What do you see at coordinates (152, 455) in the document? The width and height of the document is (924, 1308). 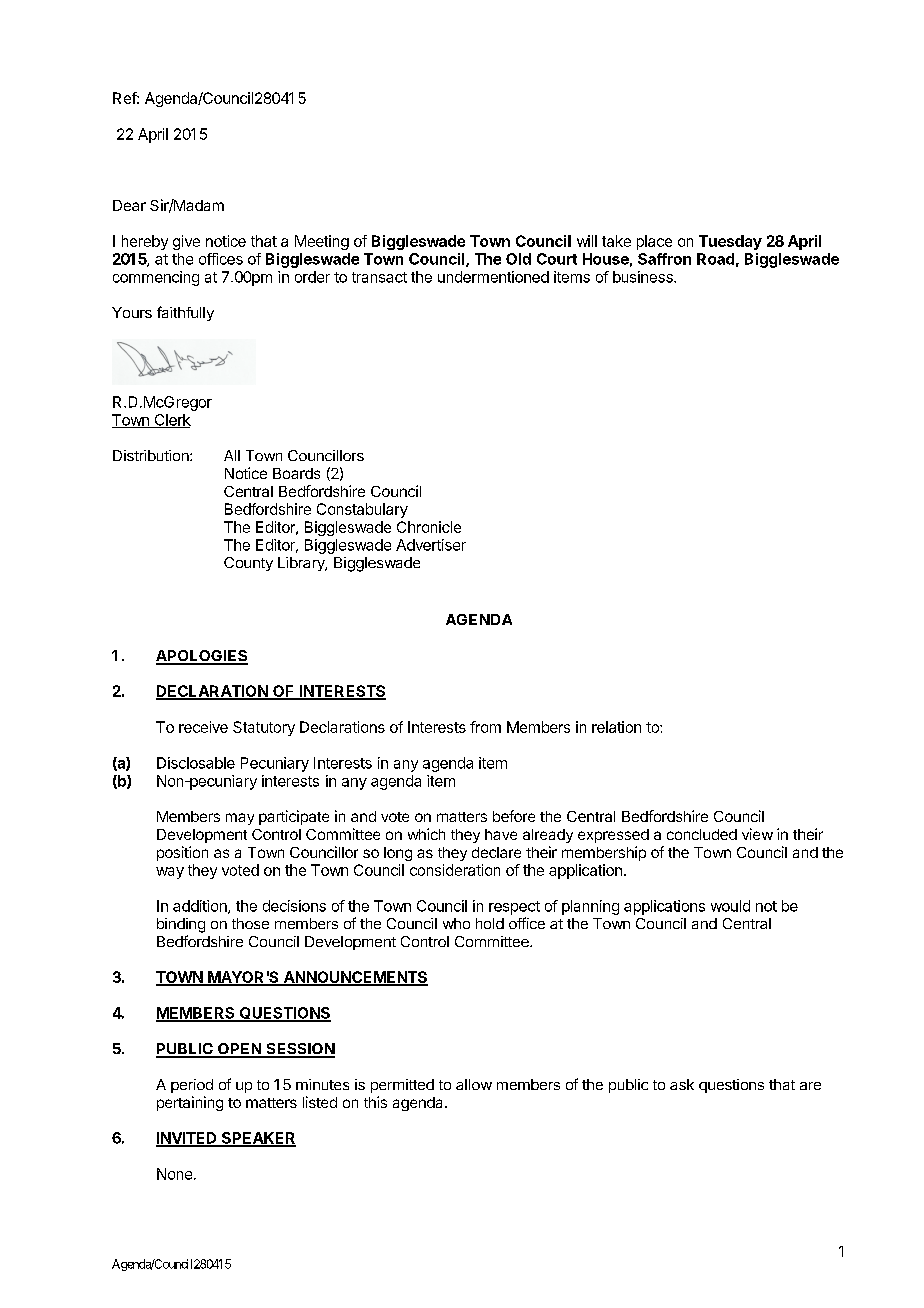 I see `Distribution` at bounding box center [152, 455].
